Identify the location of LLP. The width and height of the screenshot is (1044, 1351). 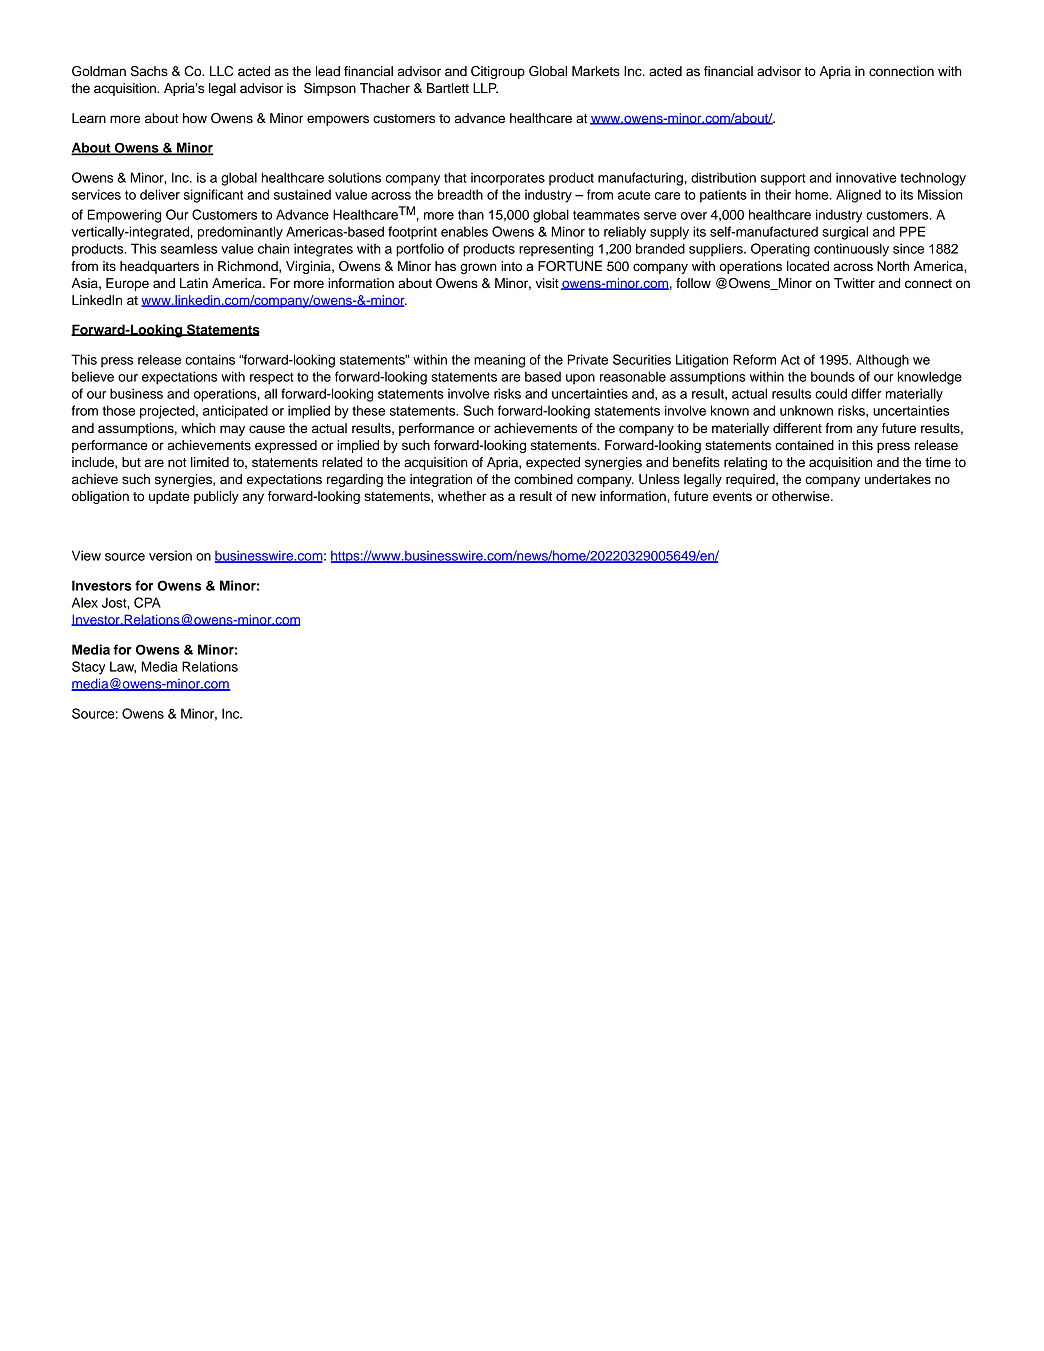
(485, 88).
